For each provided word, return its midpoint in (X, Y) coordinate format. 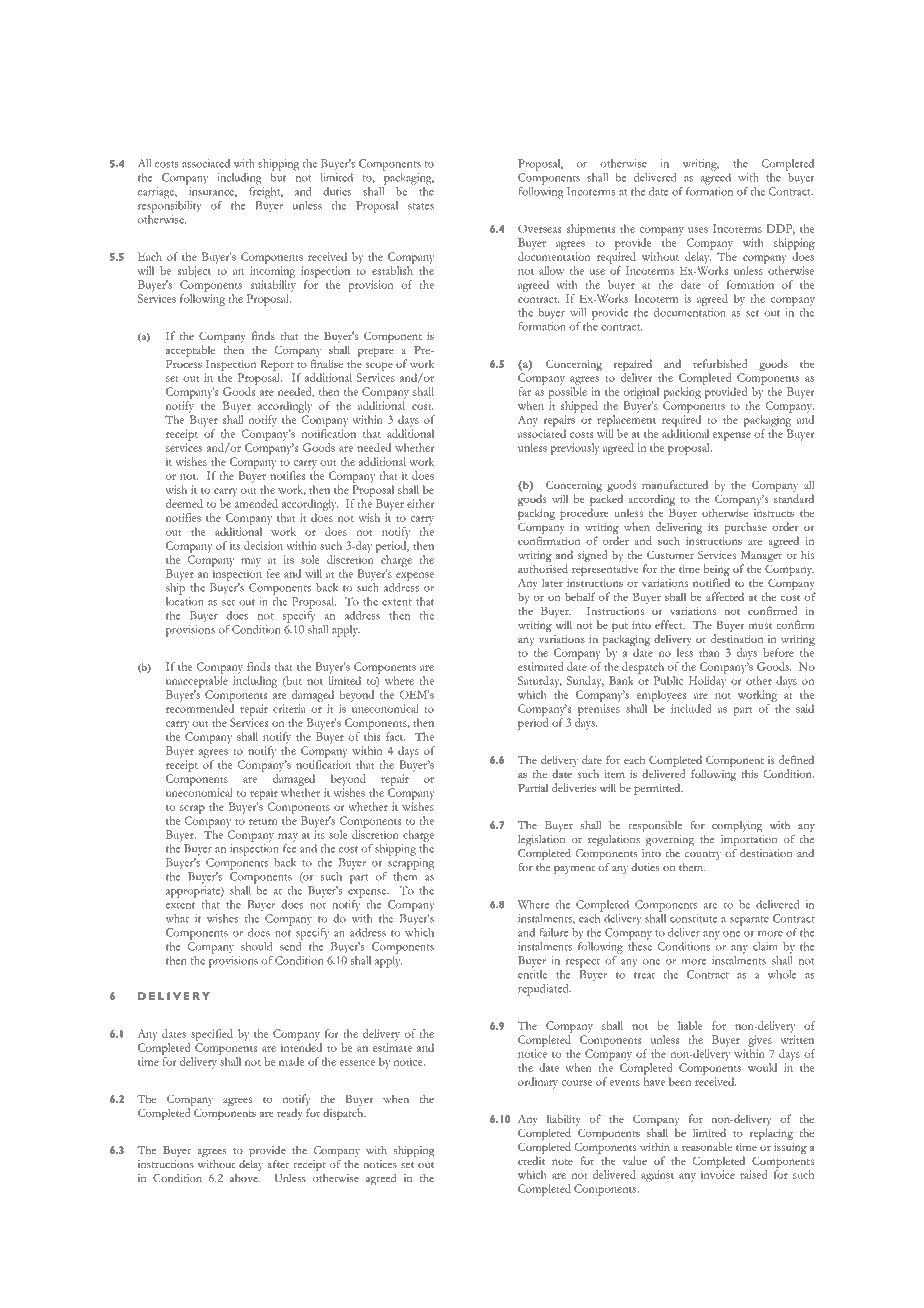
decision (263, 545)
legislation (541, 841)
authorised (543, 568)
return (263, 822)
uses (698, 230)
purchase (745, 528)
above (245, 1178)
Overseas (539, 228)
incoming (272, 272)
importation (749, 841)
